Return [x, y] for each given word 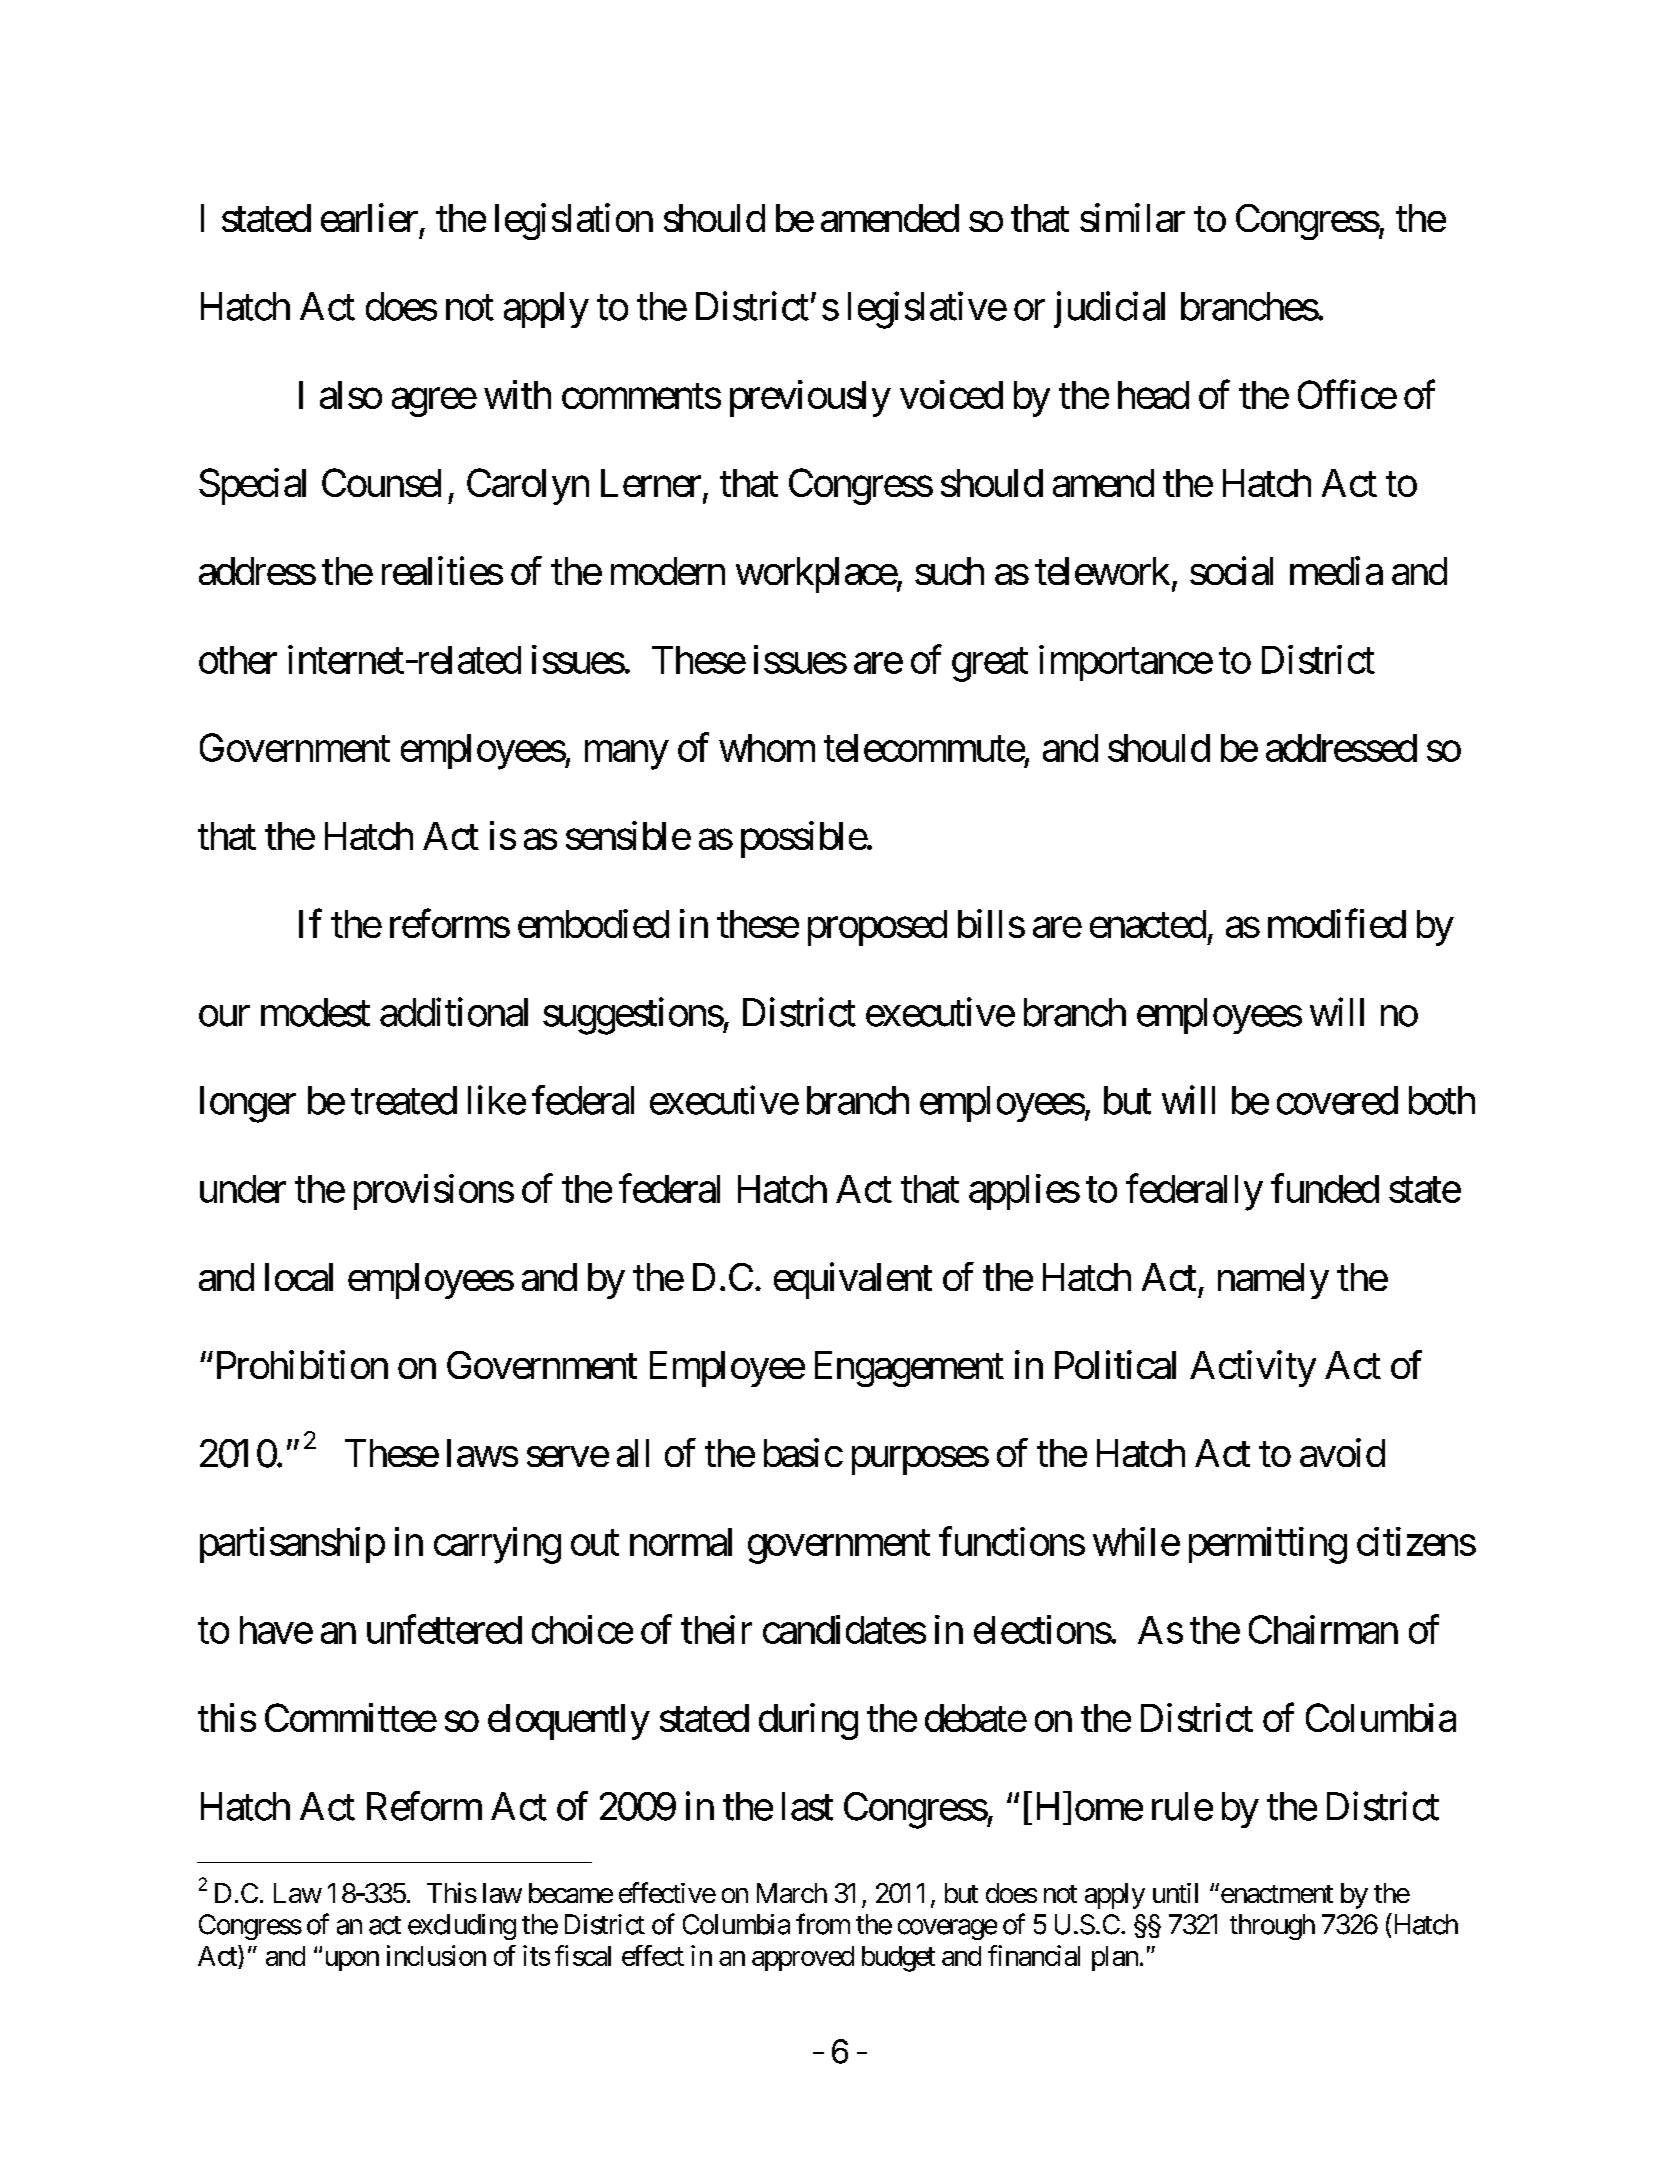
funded [1325, 1188]
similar [1132, 217]
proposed [877, 928]
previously [810, 398]
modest [315, 1012]
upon [350, 1961]
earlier [369, 217]
